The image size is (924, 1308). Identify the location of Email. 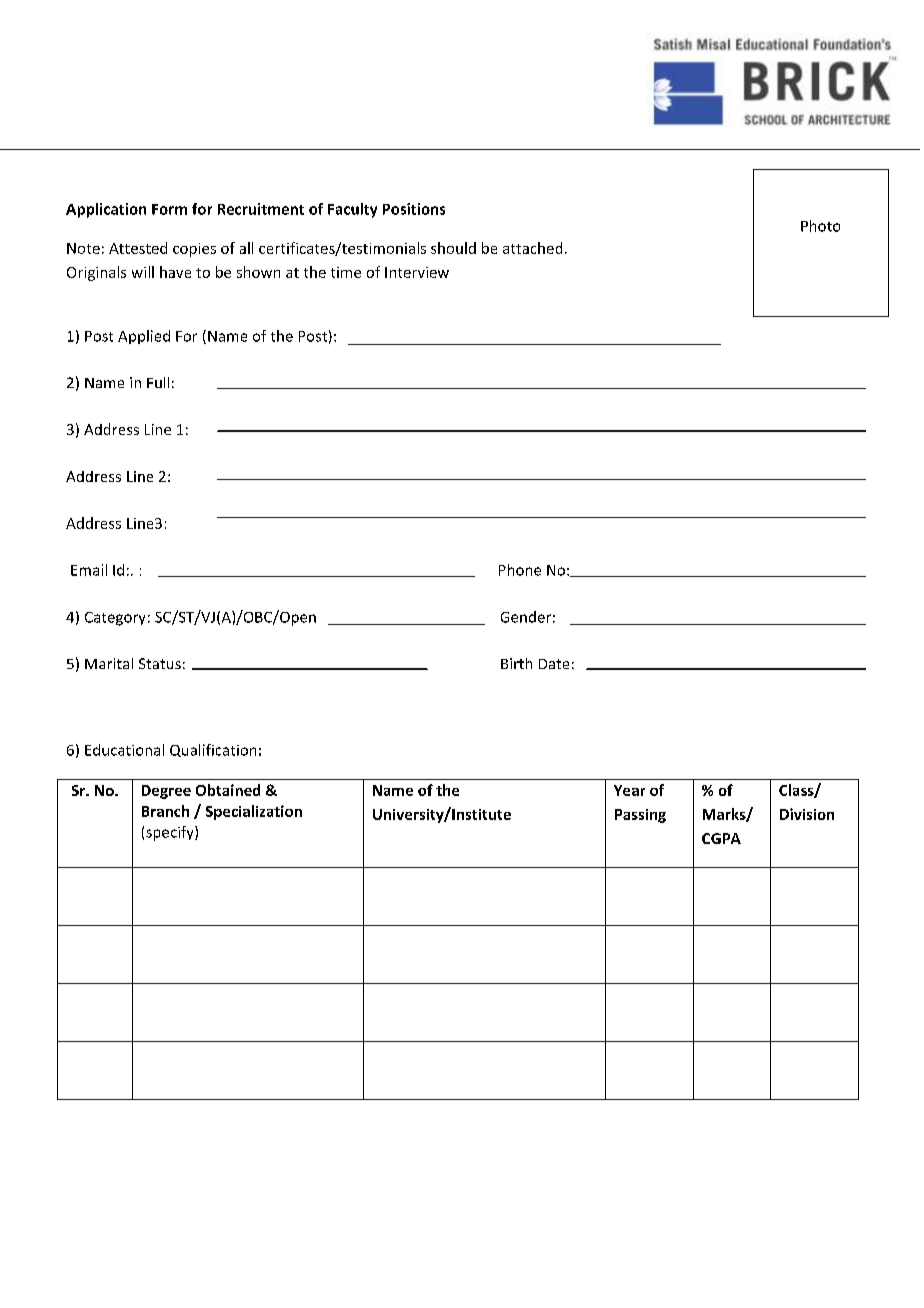
(89, 570).
